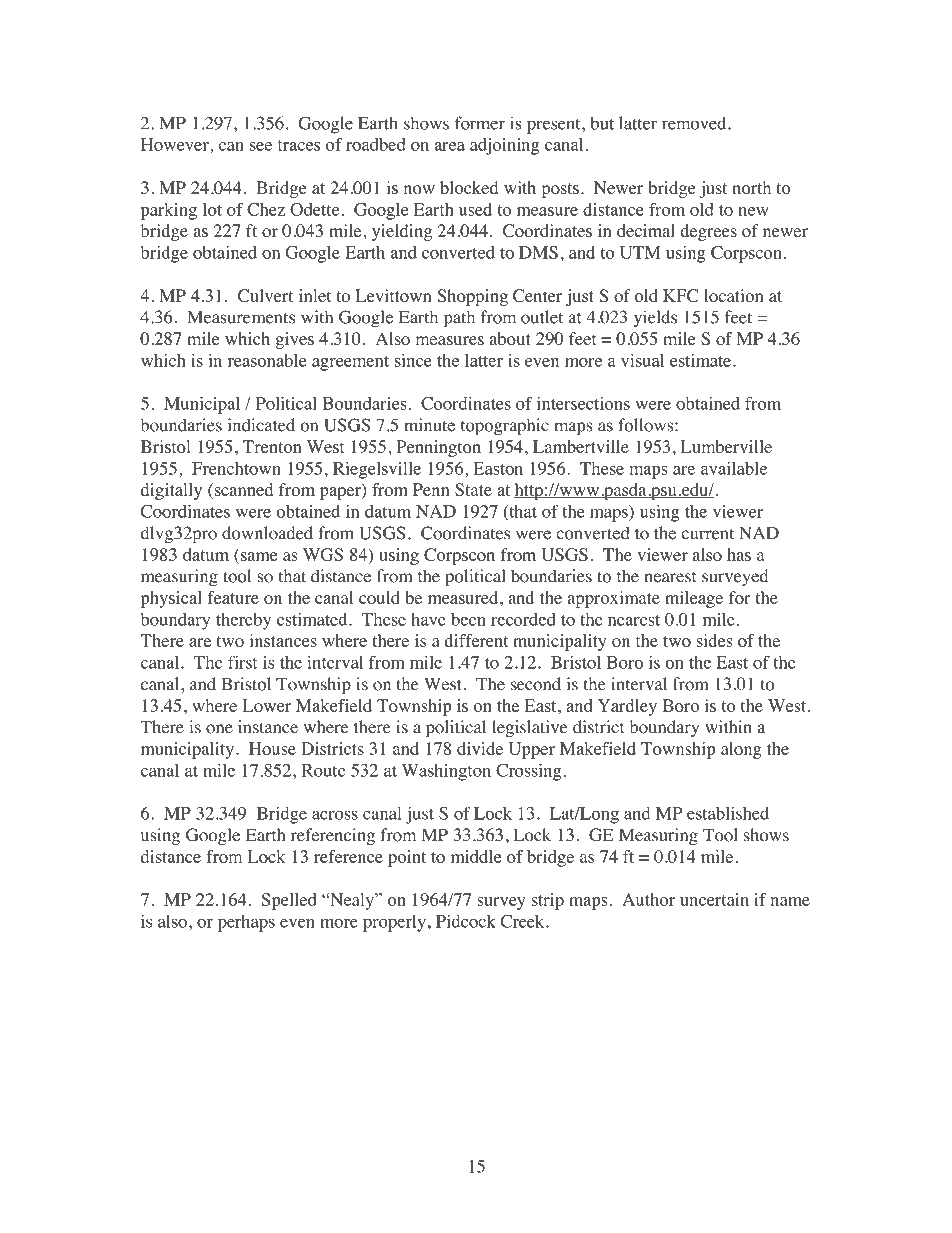 The height and width of the screenshot is (1233, 952). What do you see at coordinates (473, 489) in the screenshot?
I see `State` at bounding box center [473, 489].
